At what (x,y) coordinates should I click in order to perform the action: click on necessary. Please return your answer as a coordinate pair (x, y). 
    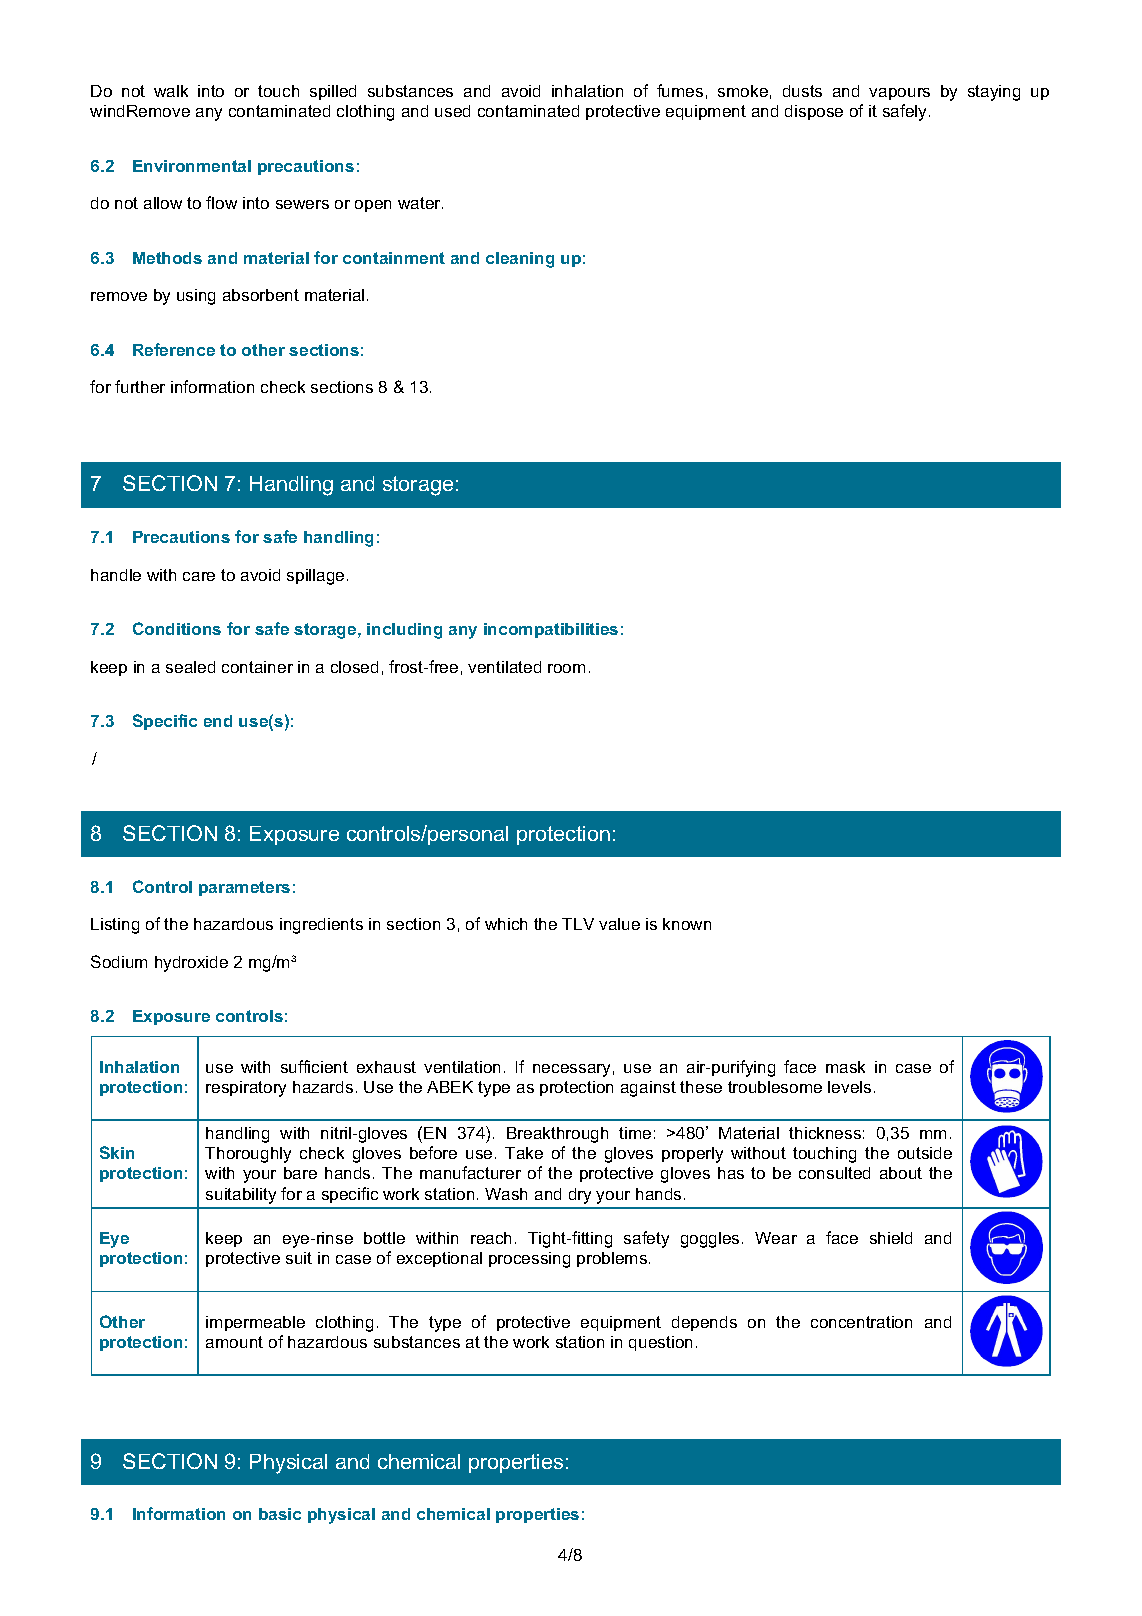
    Looking at the image, I should click on (571, 1070).
